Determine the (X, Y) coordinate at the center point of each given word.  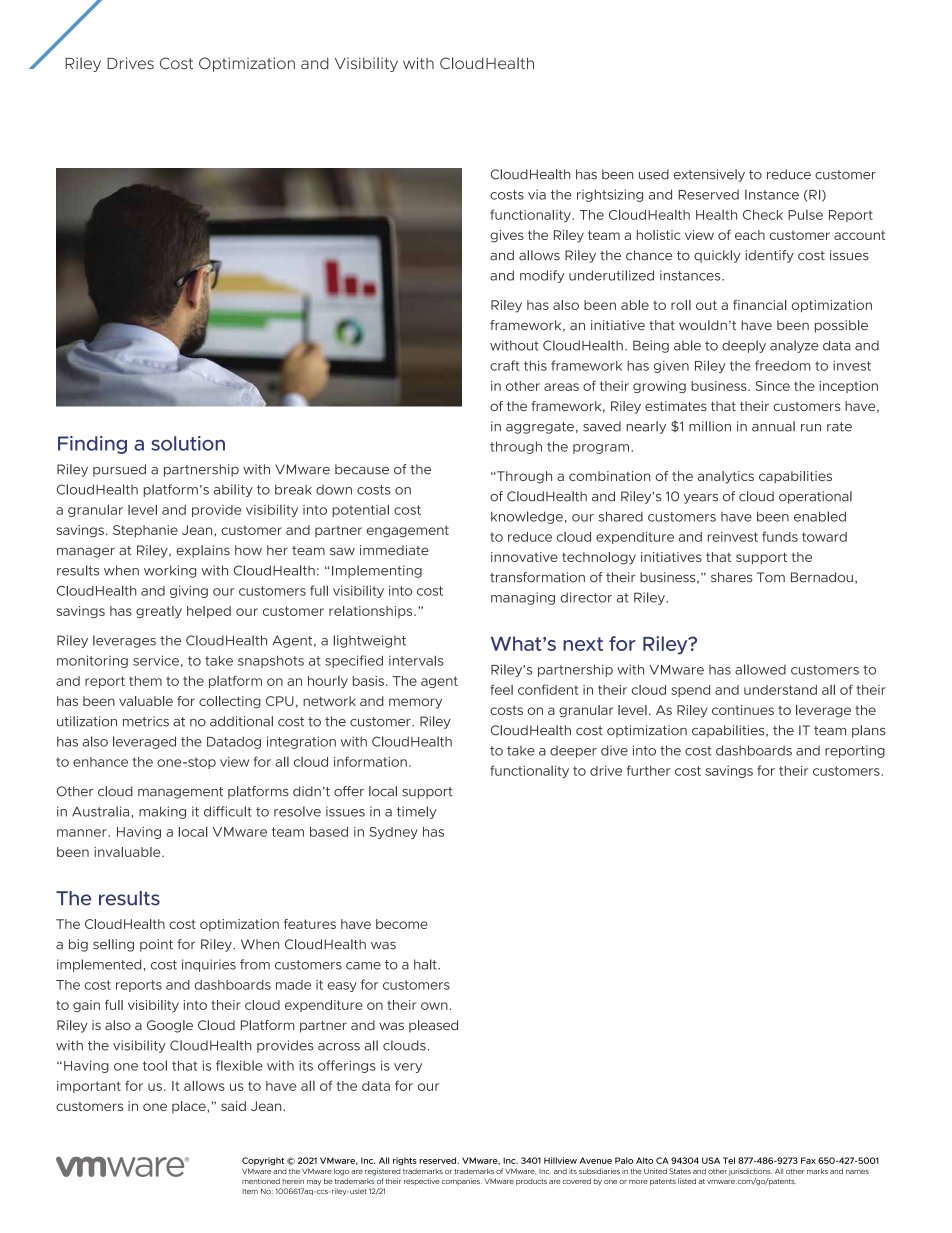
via (537, 194)
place (190, 1107)
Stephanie (145, 531)
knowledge (527, 517)
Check (763, 215)
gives (507, 236)
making (162, 812)
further (649, 770)
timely (417, 812)
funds (780, 536)
